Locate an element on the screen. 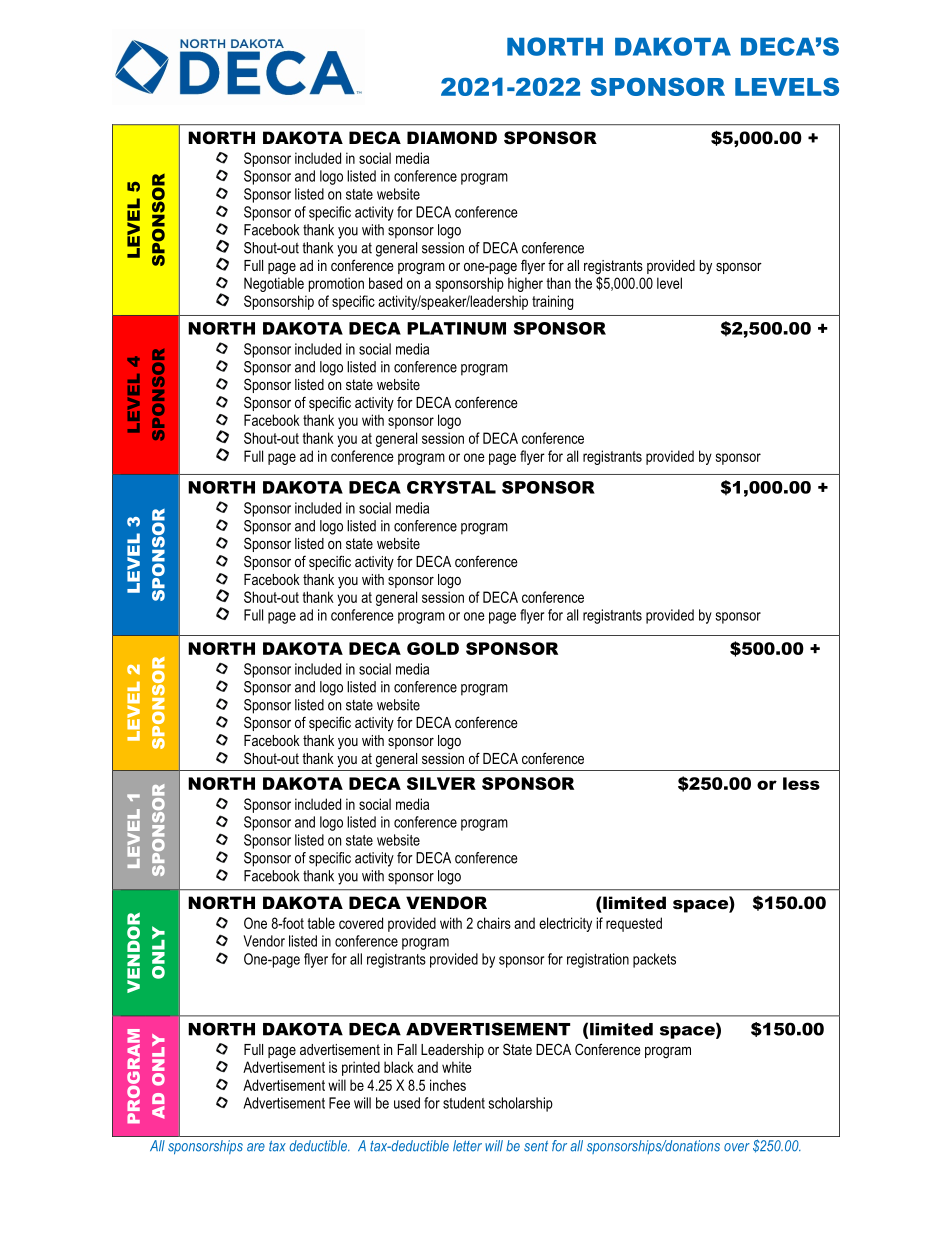  promotion is located at coordinates (336, 284).
